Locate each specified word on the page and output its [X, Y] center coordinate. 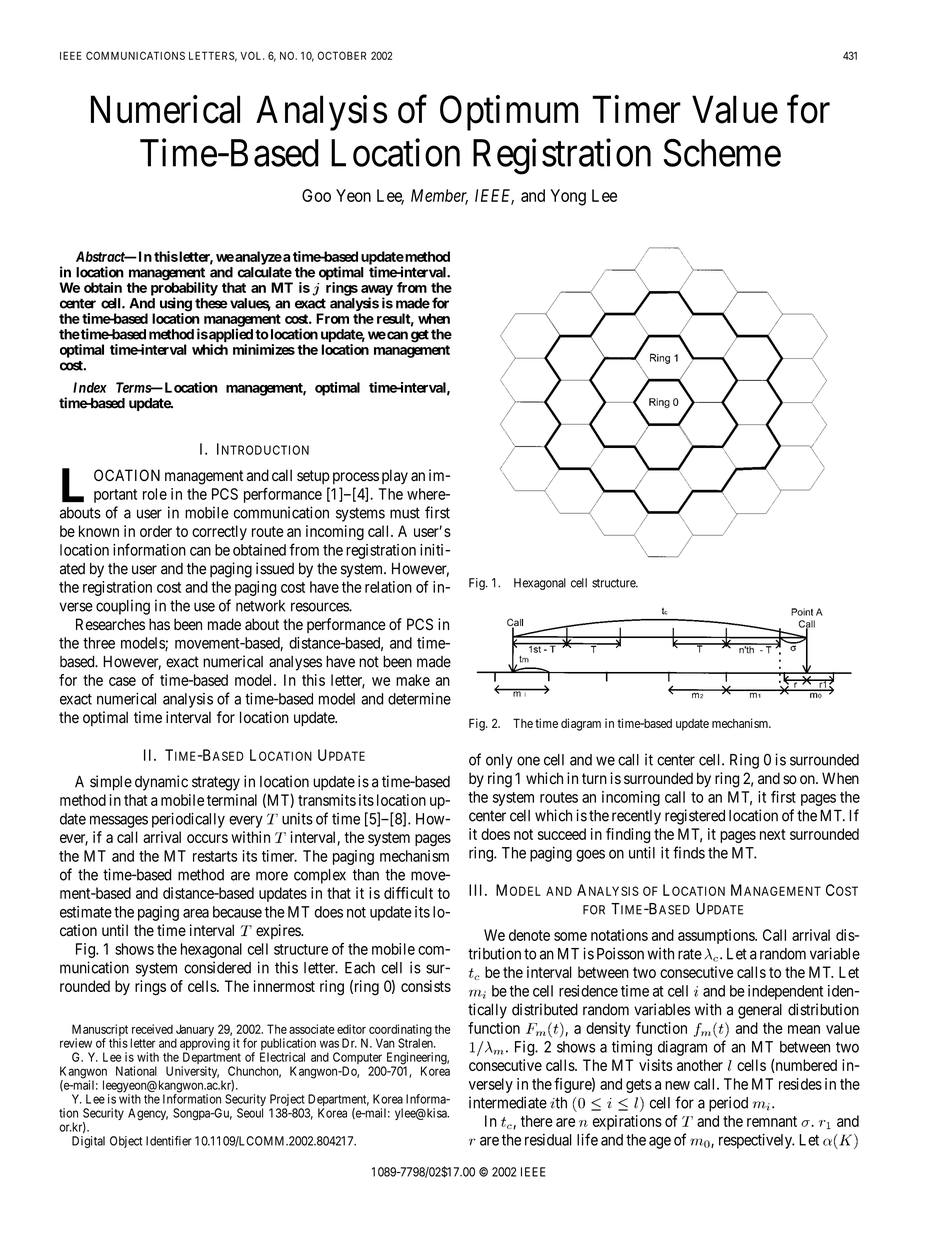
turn [594, 778]
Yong [568, 197]
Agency [148, 1114]
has [159, 624]
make [413, 680]
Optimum [509, 113]
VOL [252, 55]
